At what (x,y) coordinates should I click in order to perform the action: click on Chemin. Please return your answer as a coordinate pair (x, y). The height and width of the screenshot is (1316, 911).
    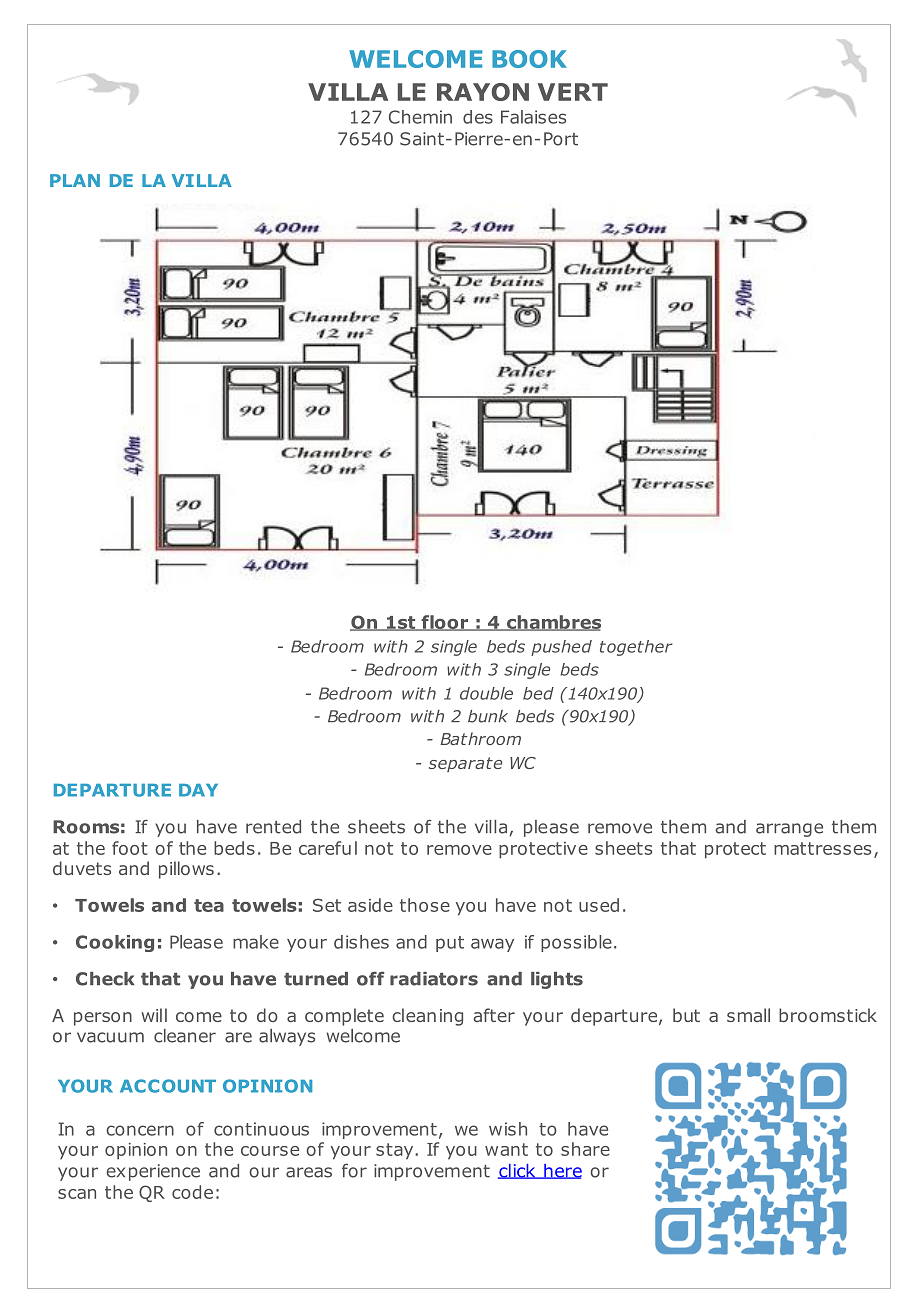
    Looking at the image, I should click on (420, 117).
